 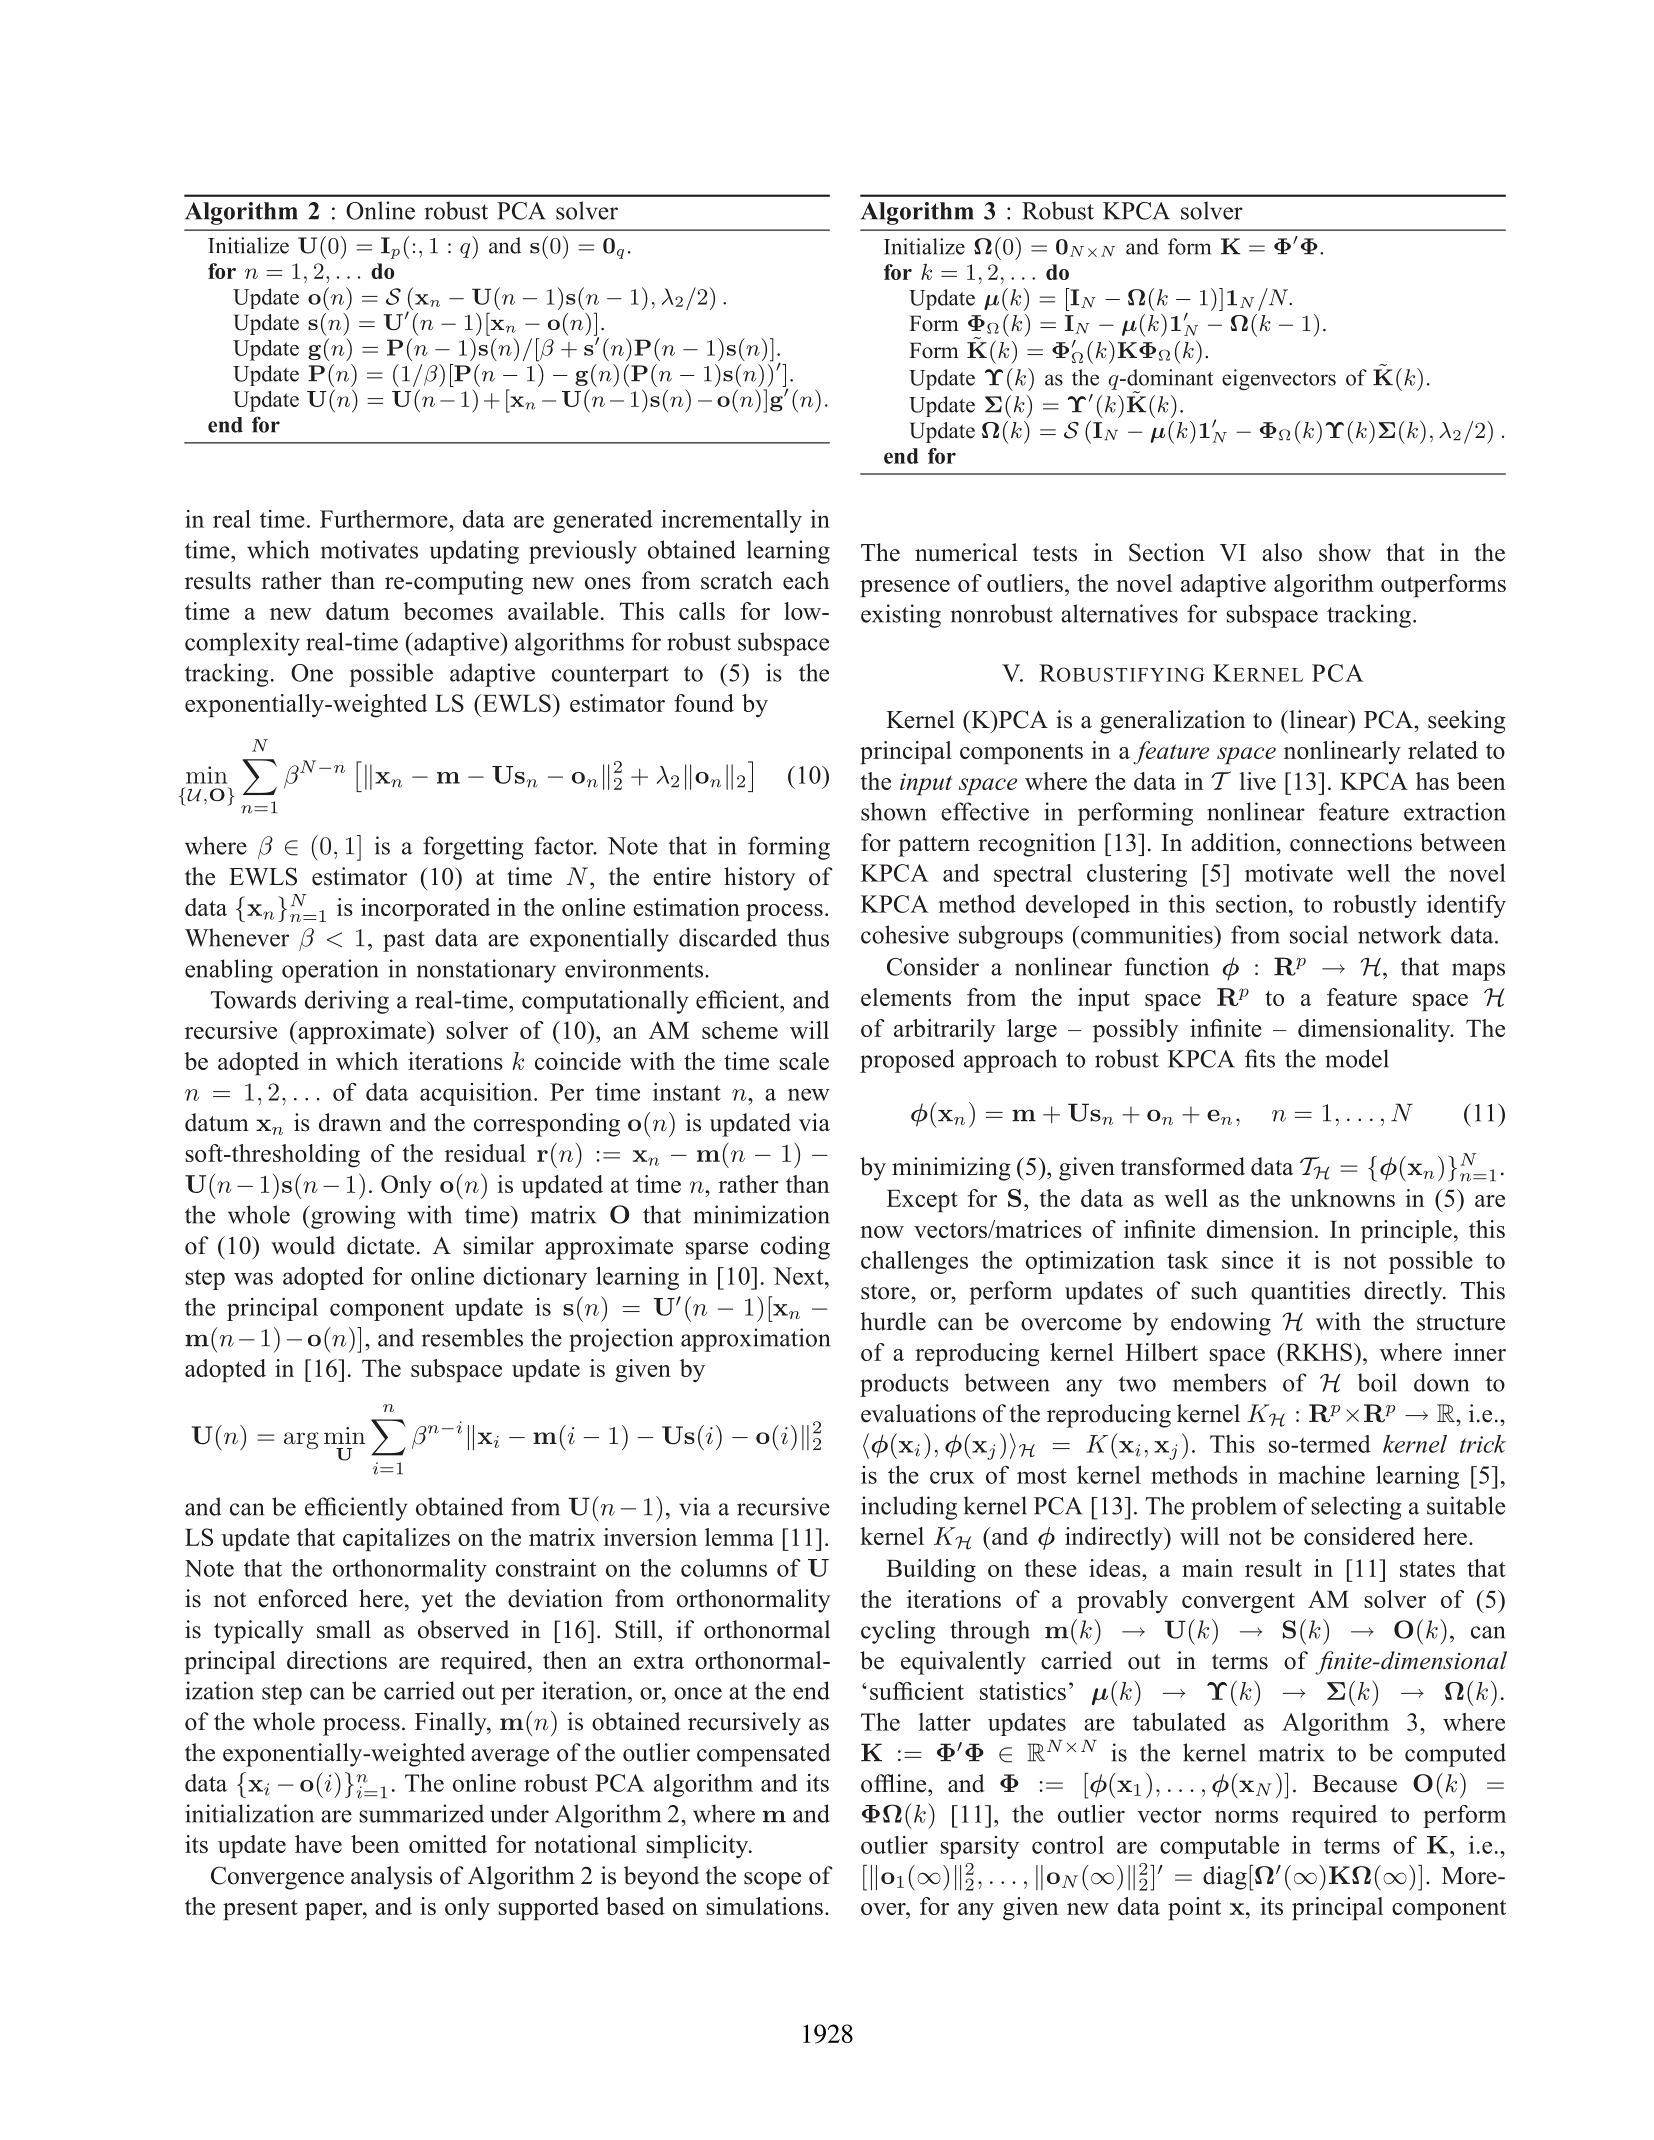 I want to click on analysis, so click(x=391, y=1878).
